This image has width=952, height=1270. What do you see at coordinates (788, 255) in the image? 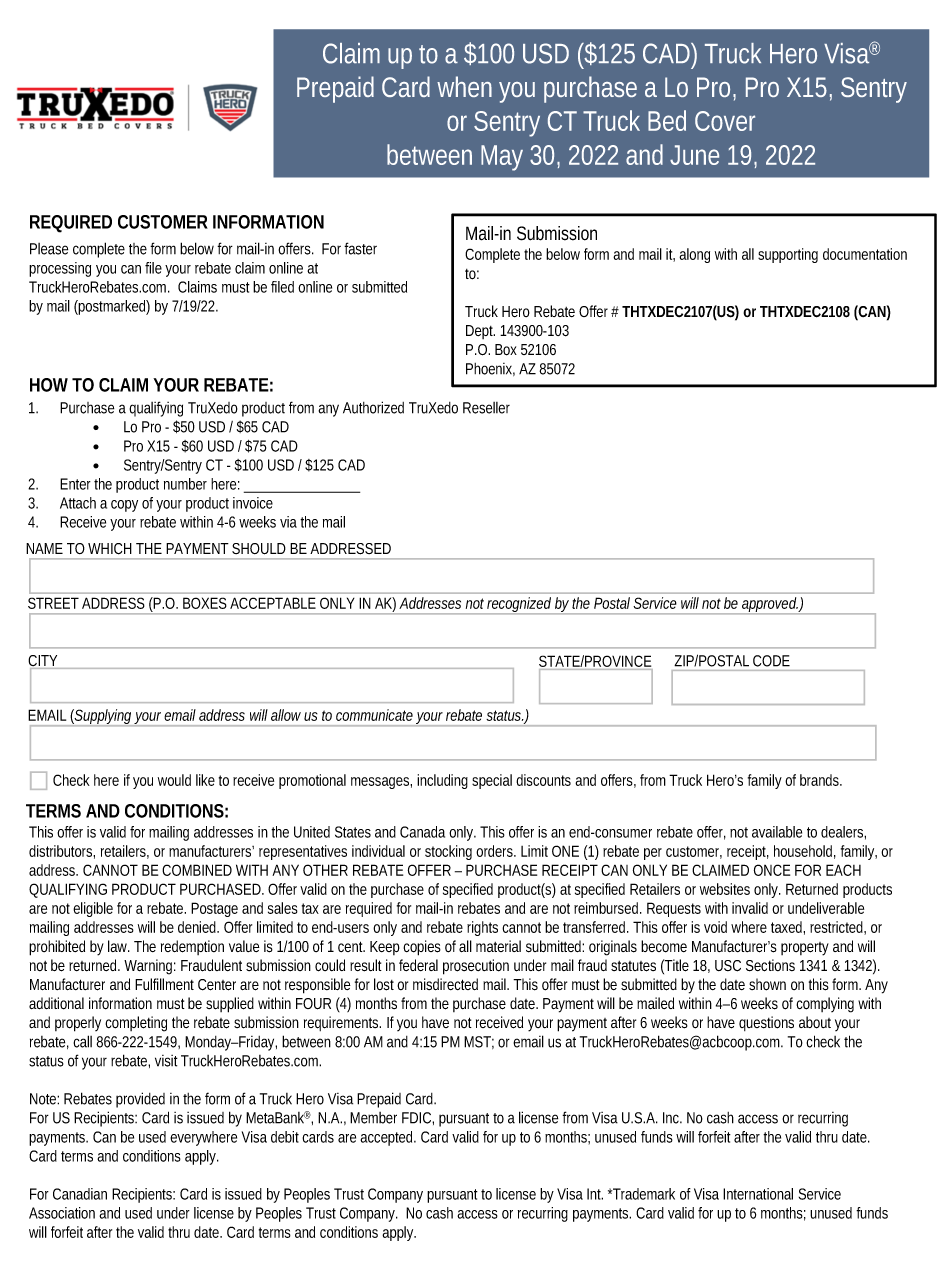
I see `supporting` at bounding box center [788, 255].
